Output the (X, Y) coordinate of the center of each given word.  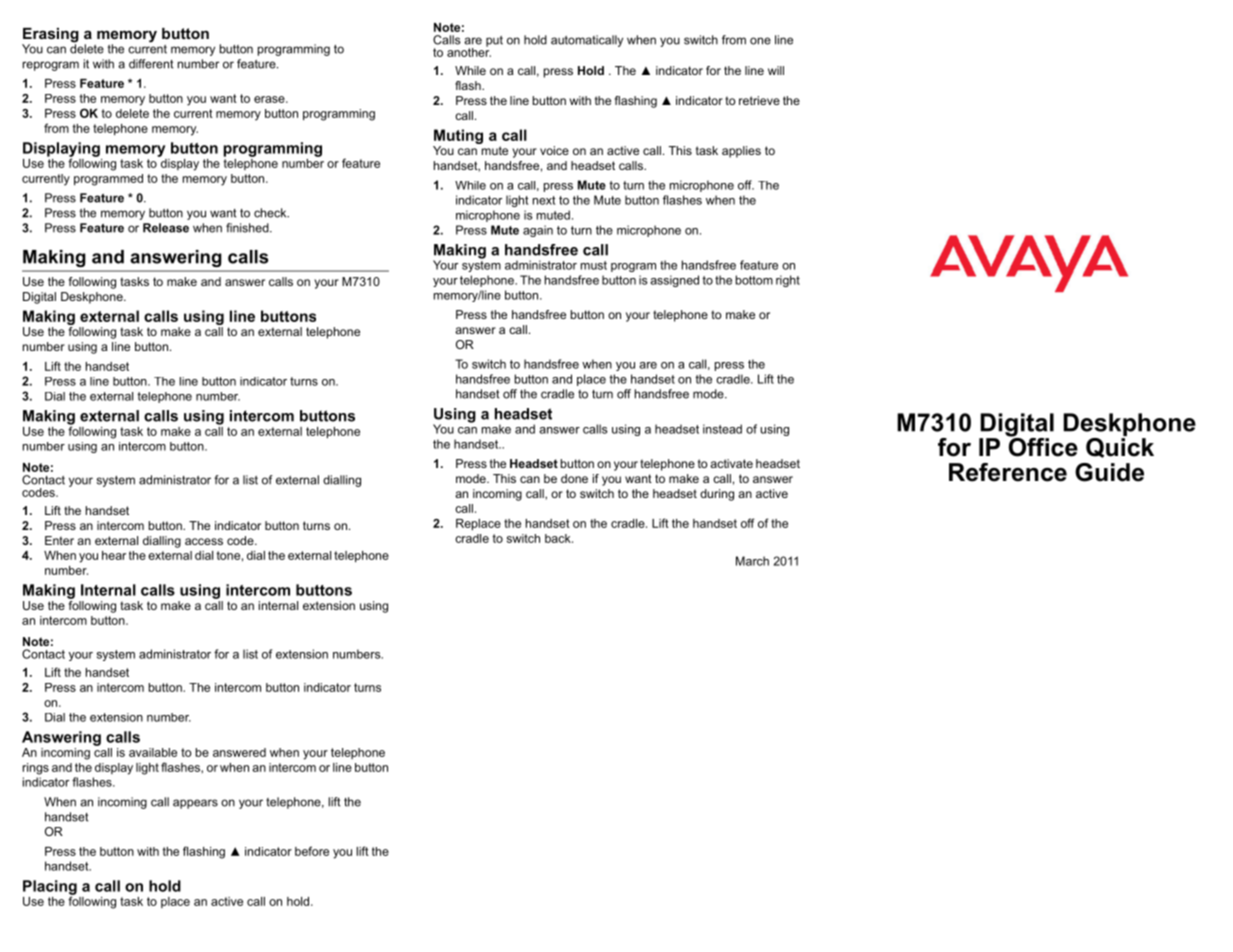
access (204, 541)
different (151, 64)
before (312, 851)
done (574, 478)
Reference (1008, 472)
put (494, 41)
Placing (50, 888)
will (776, 70)
